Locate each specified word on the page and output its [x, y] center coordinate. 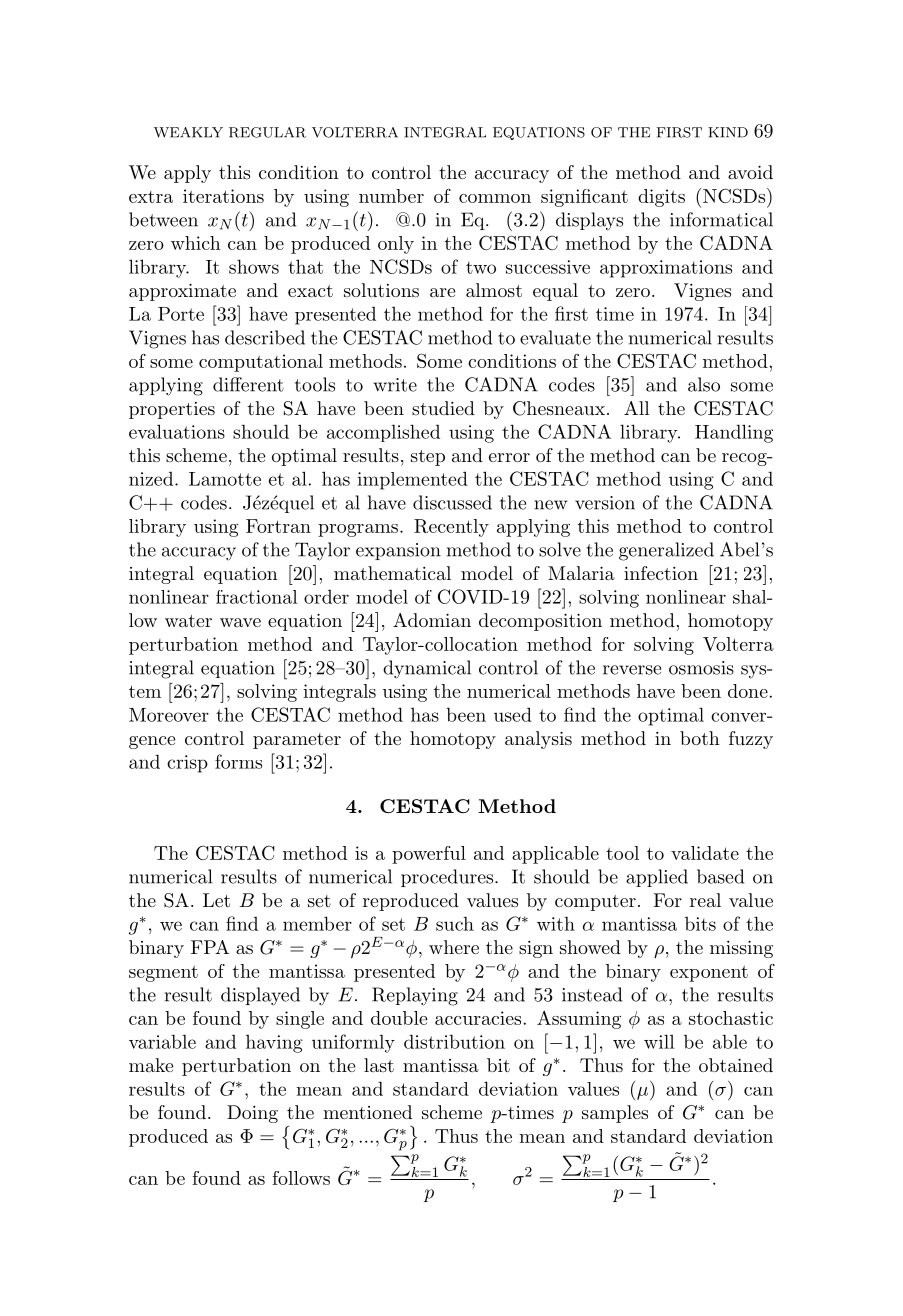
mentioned [367, 1112]
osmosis [701, 668]
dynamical [427, 669]
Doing [252, 1114]
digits [661, 198]
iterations [223, 196]
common [495, 198]
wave [240, 622]
